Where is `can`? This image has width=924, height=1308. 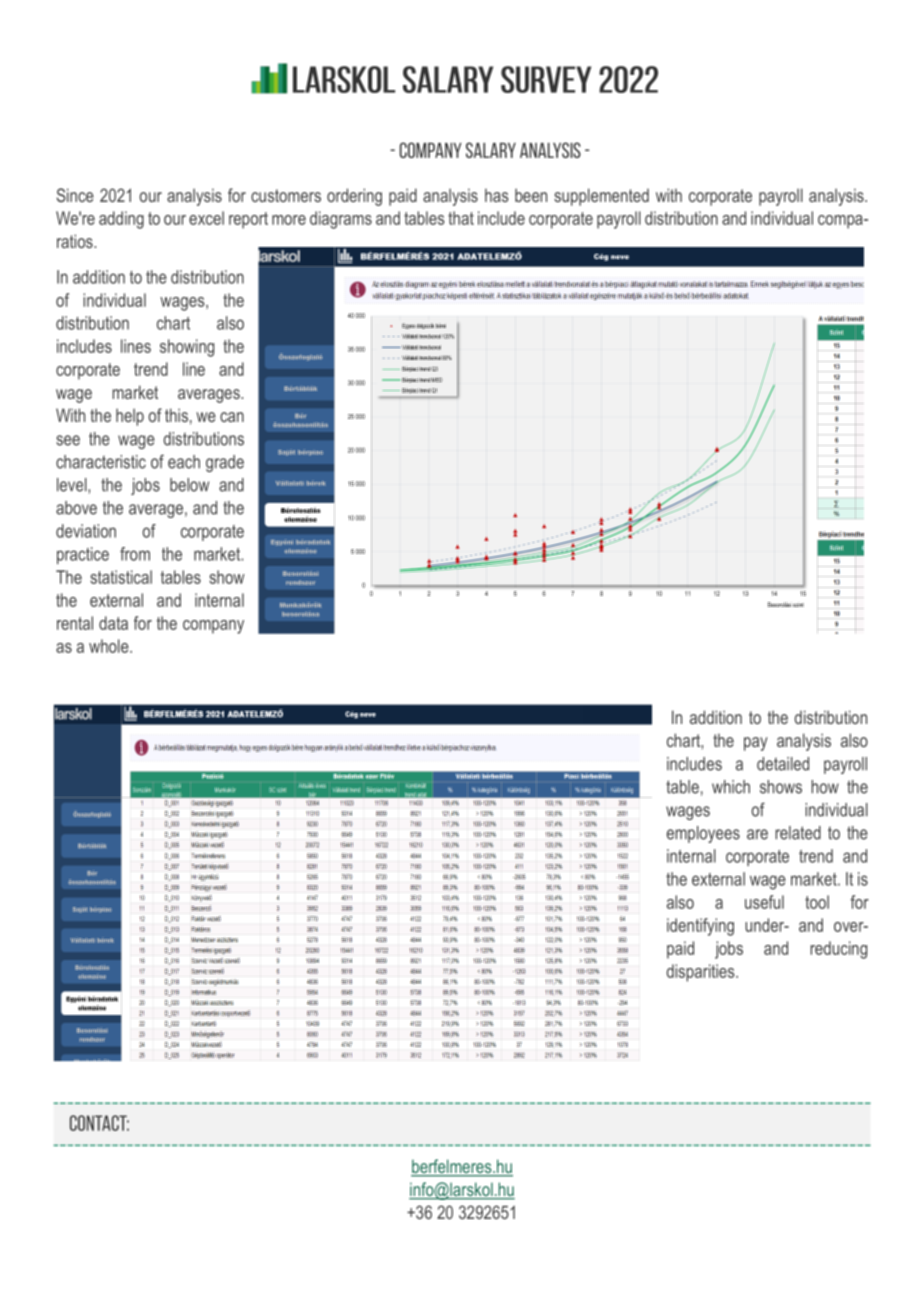 can is located at coordinates (232, 417).
